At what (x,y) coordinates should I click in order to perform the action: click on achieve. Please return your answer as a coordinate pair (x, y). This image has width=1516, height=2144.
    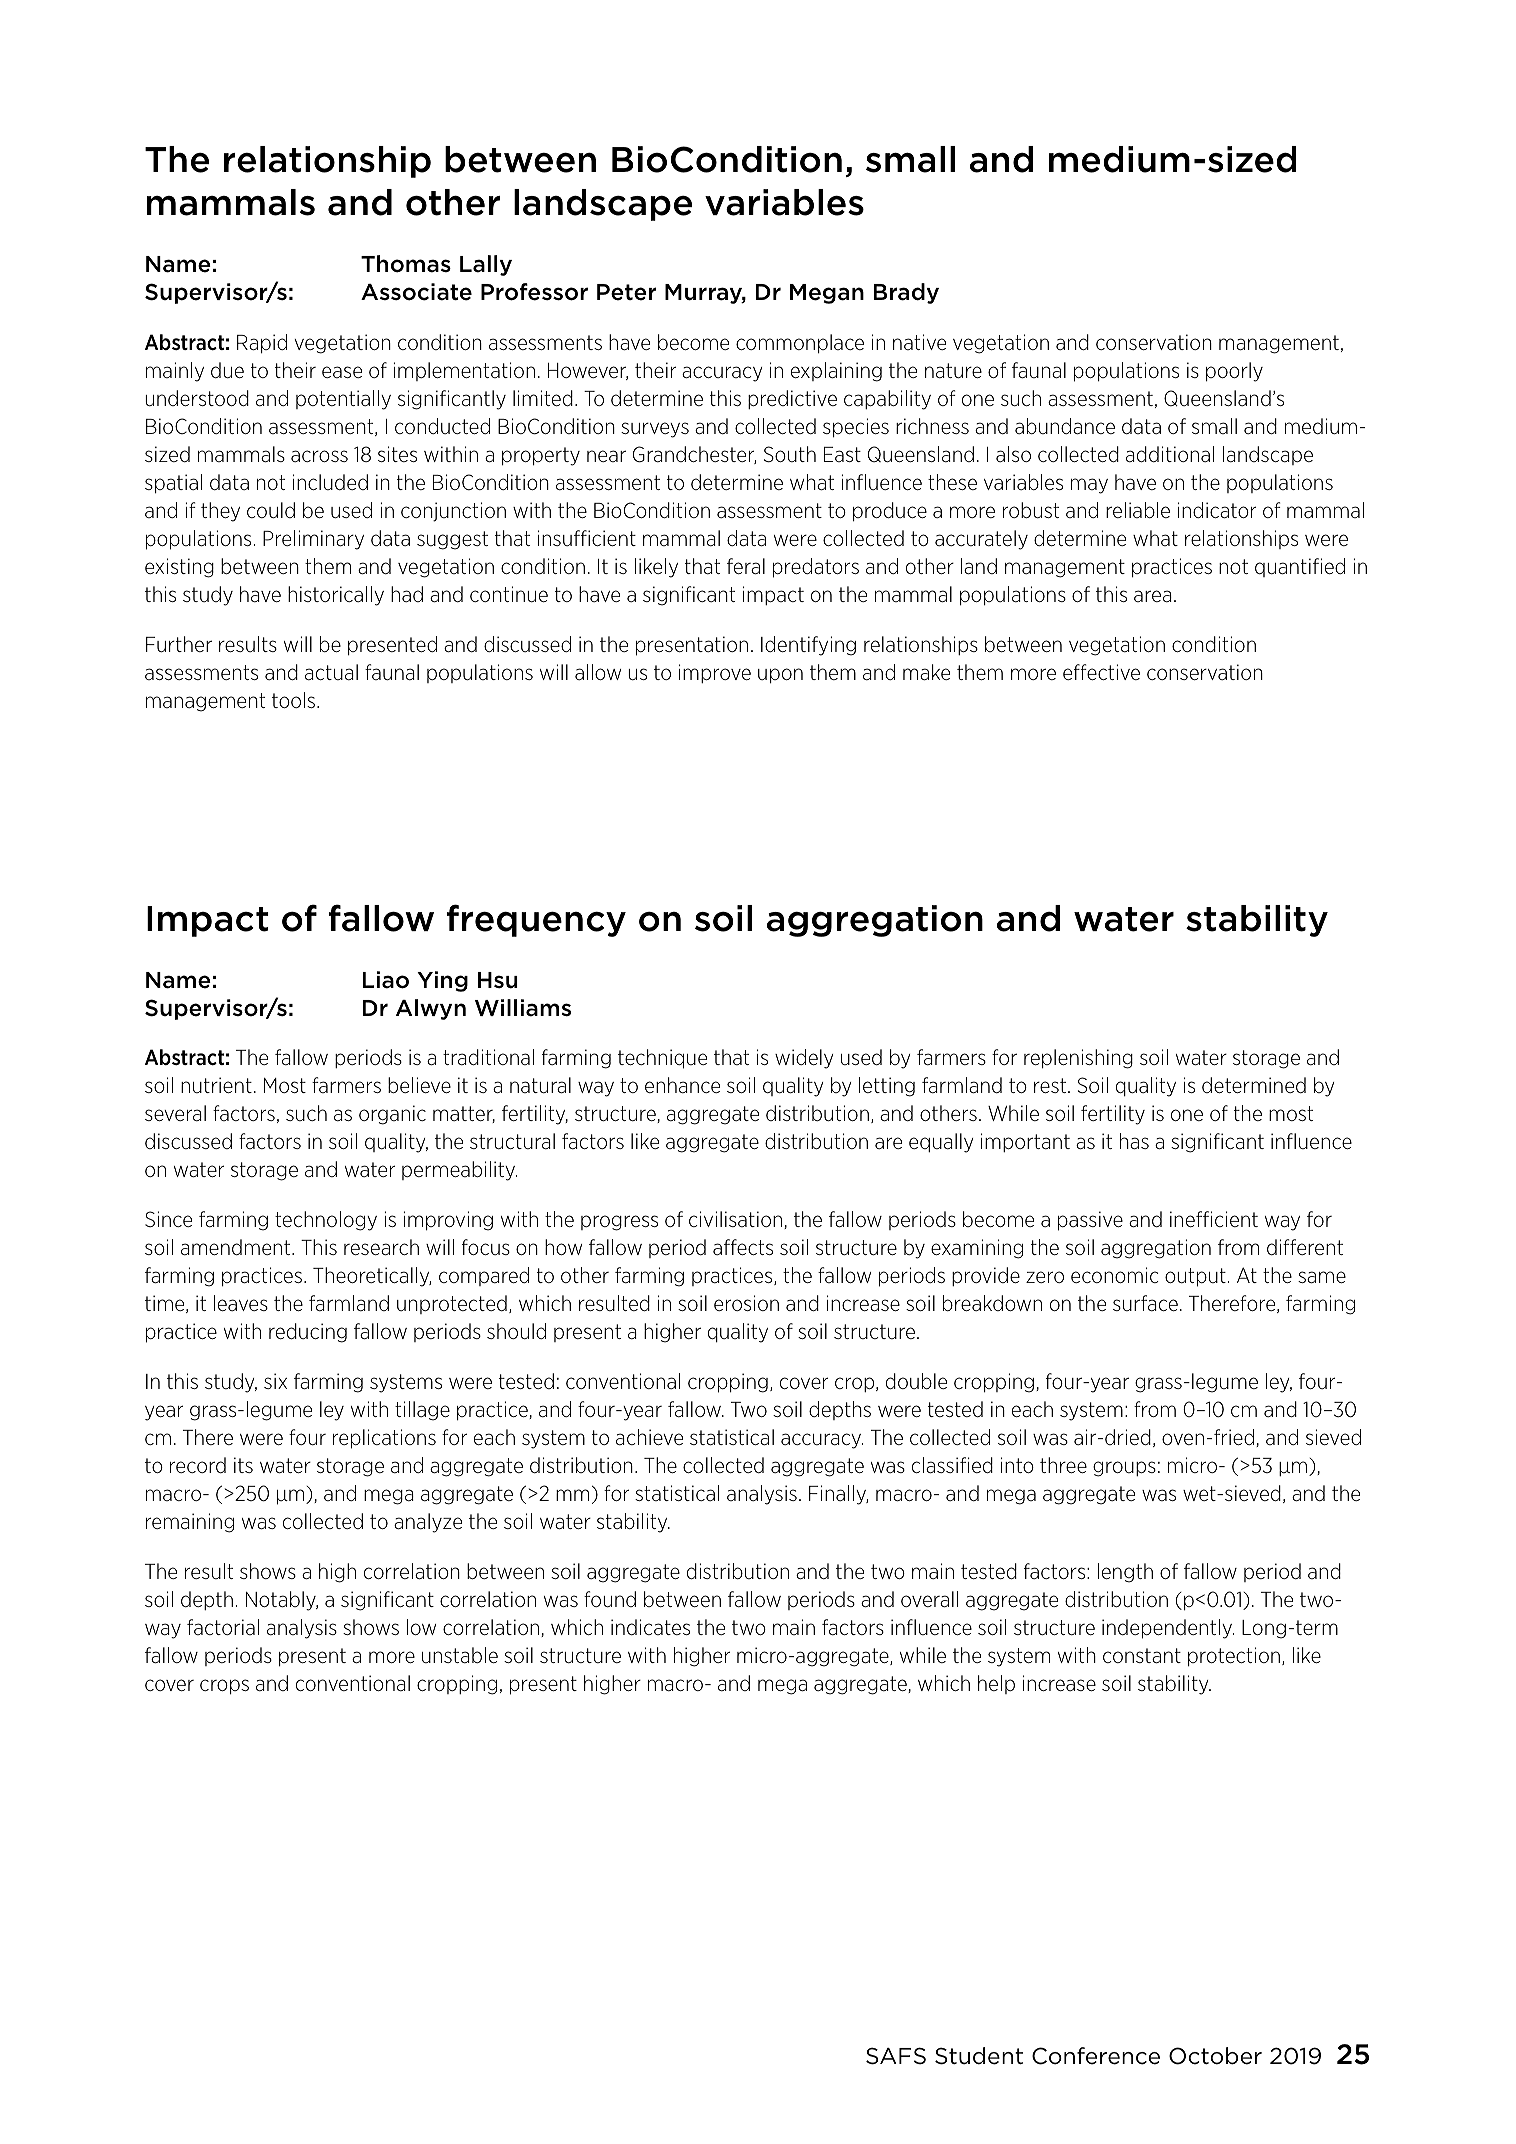
    Looking at the image, I should click on (649, 1437).
